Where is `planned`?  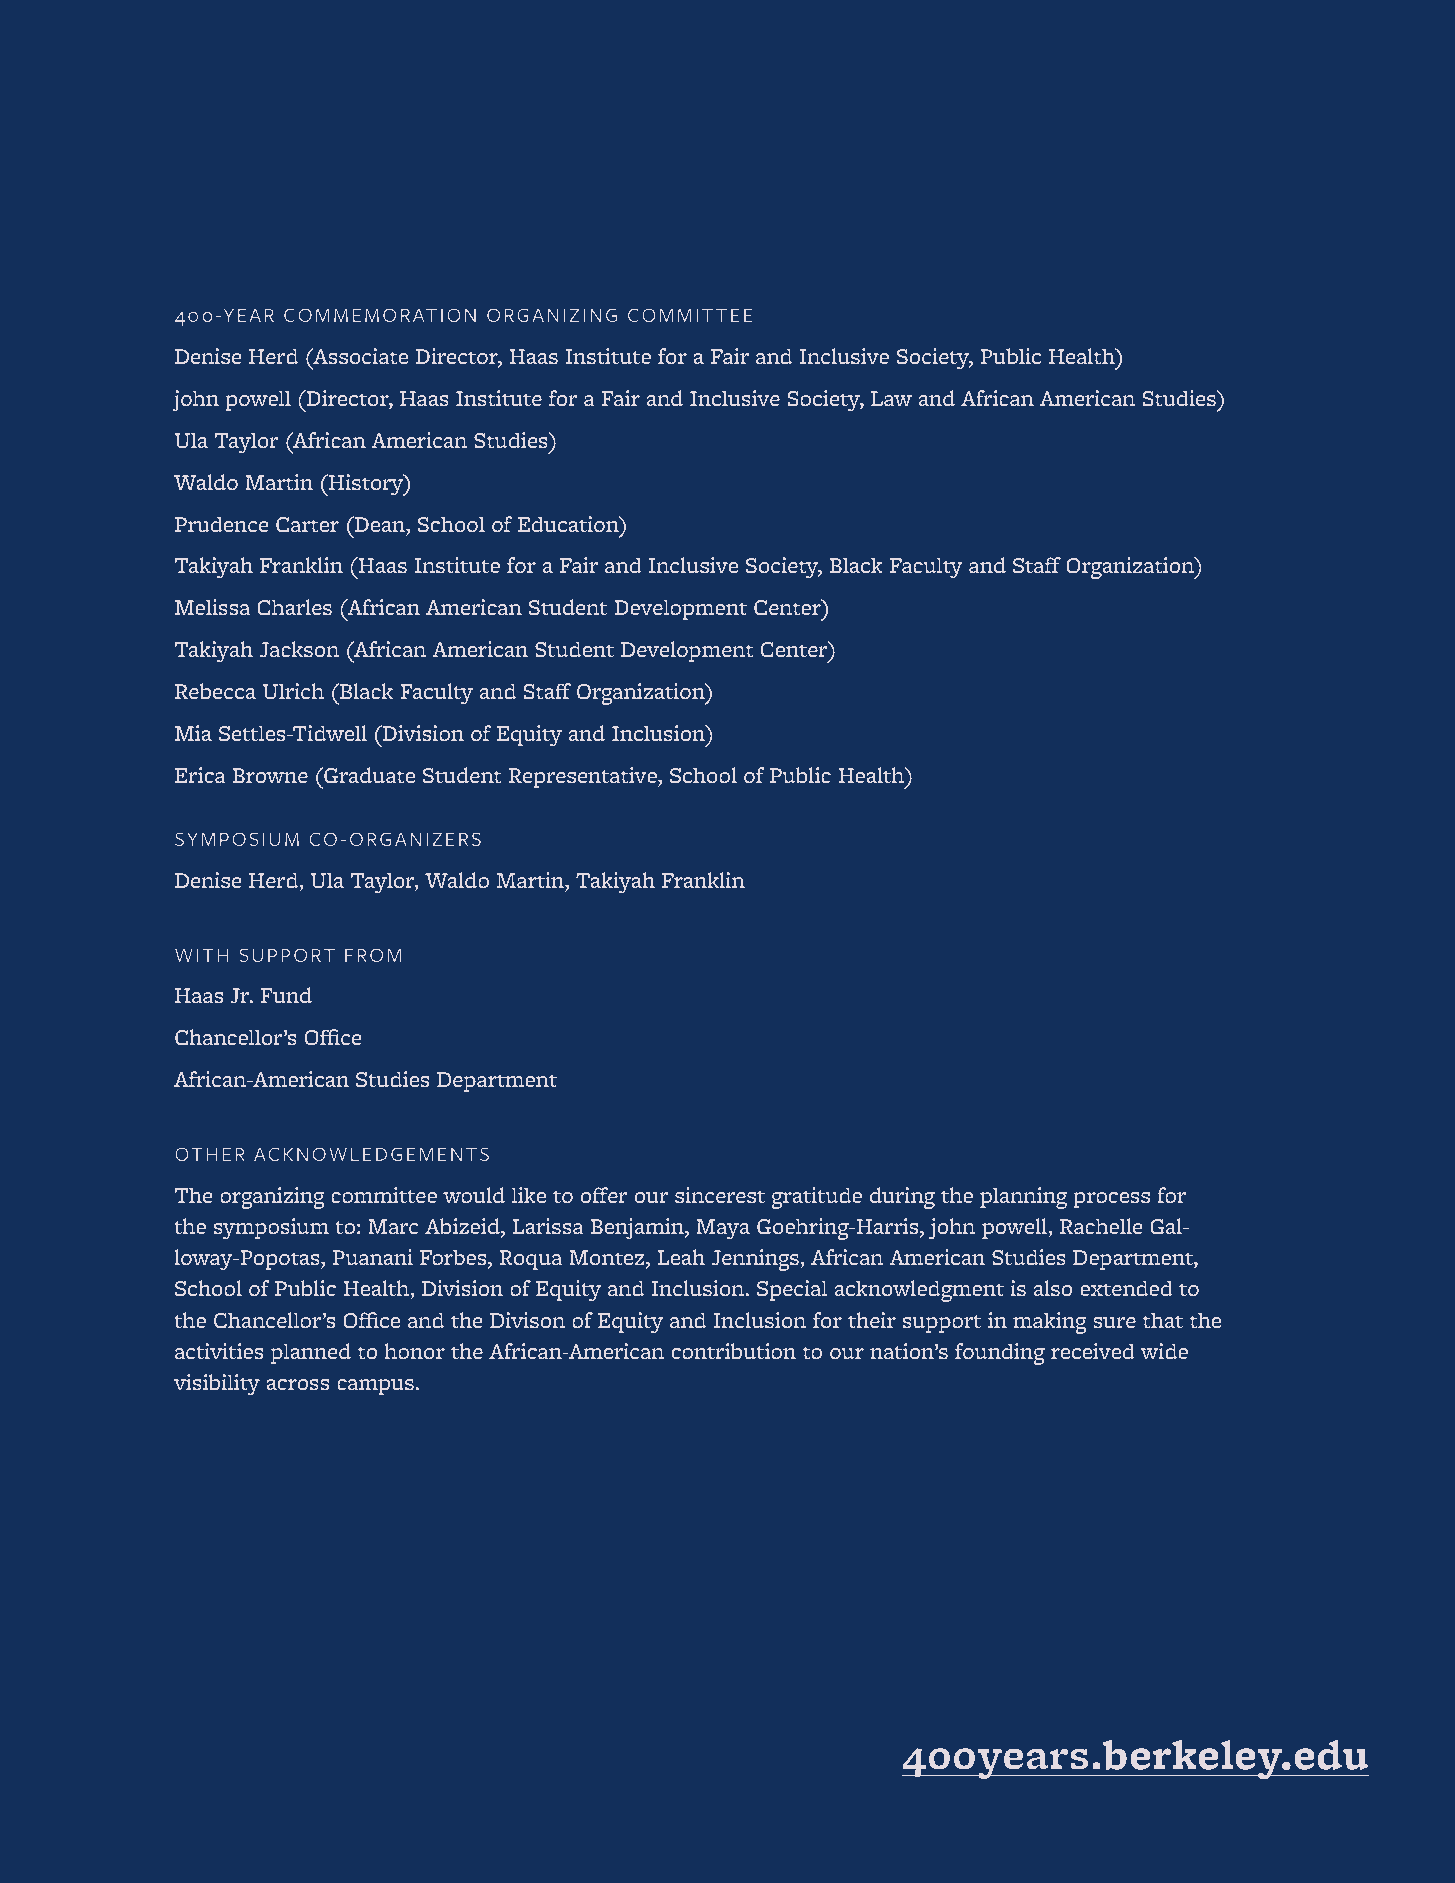 planned is located at coordinates (311, 1353).
